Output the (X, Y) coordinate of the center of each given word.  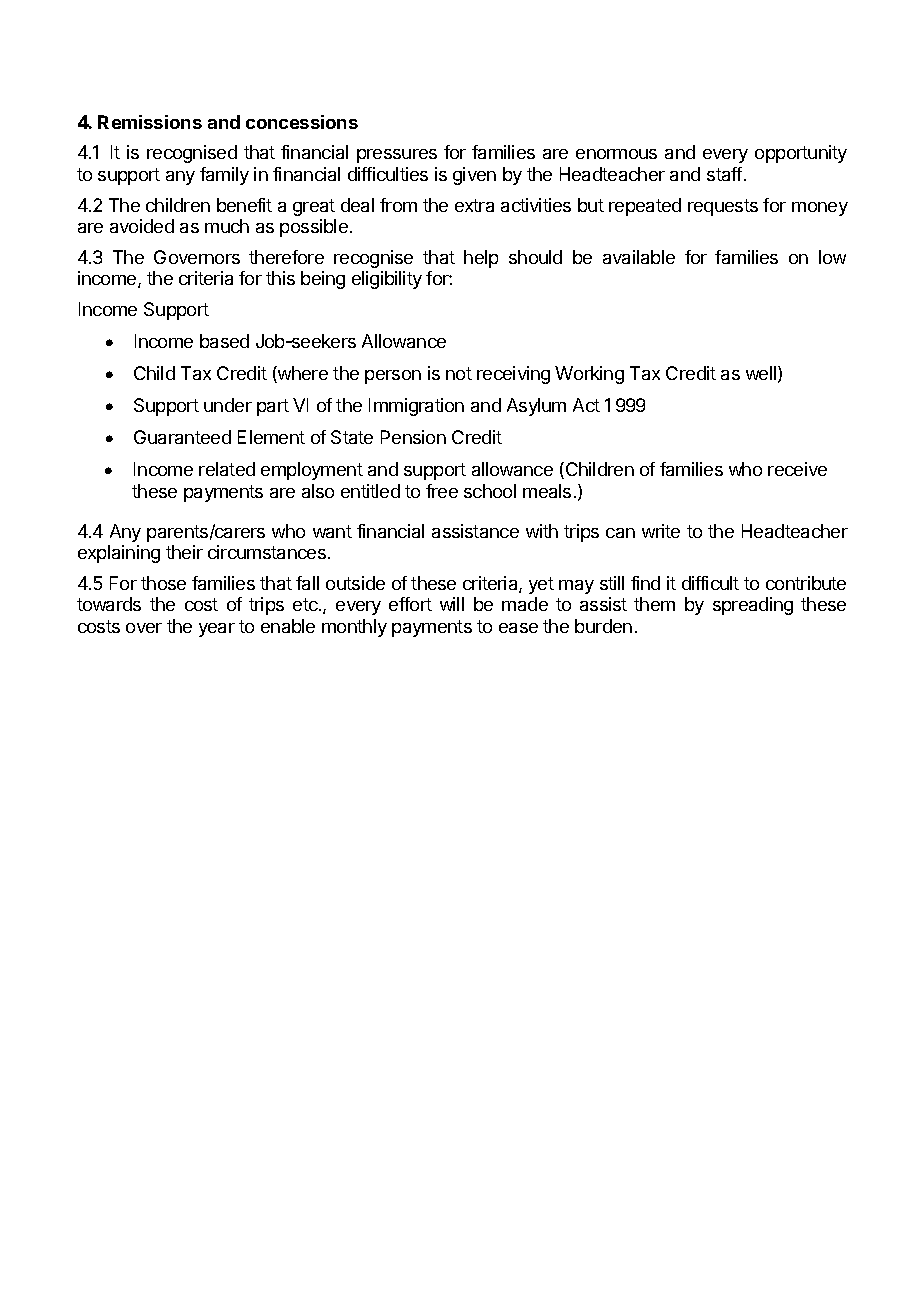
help (481, 259)
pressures (397, 156)
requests (723, 207)
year (217, 630)
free (442, 491)
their (184, 552)
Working (589, 375)
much (227, 226)
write (661, 531)
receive (797, 469)
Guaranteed (182, 437)
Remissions (150, 122)
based (224, 341)
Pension (413, 437)
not (459, 373)
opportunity (801, 154)
